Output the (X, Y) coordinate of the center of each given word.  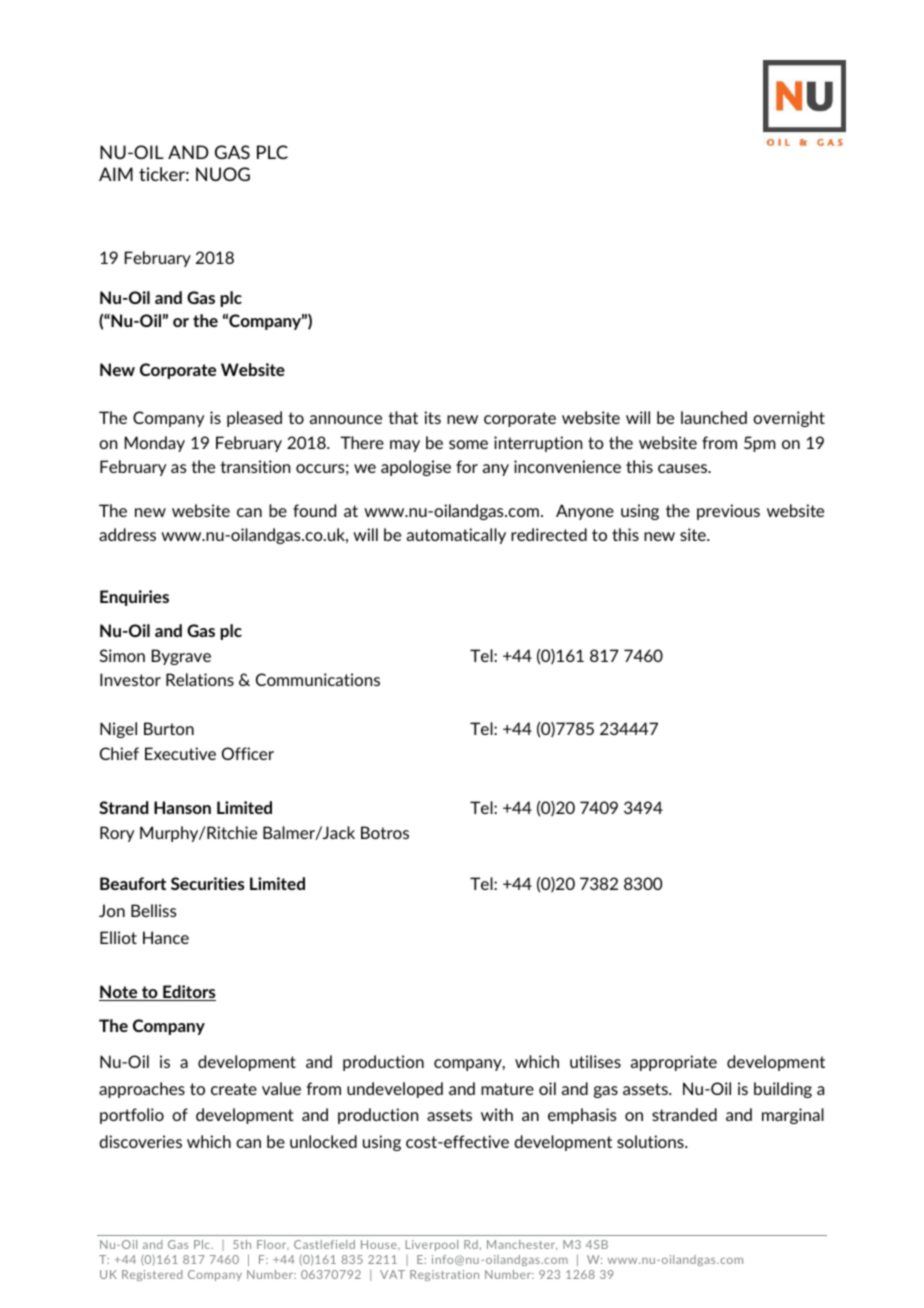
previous (728, 512)
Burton (169, 728)
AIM (116, 174)
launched (714, 417)
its (432, 417)
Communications (318, 679)
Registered (152, 1275)
